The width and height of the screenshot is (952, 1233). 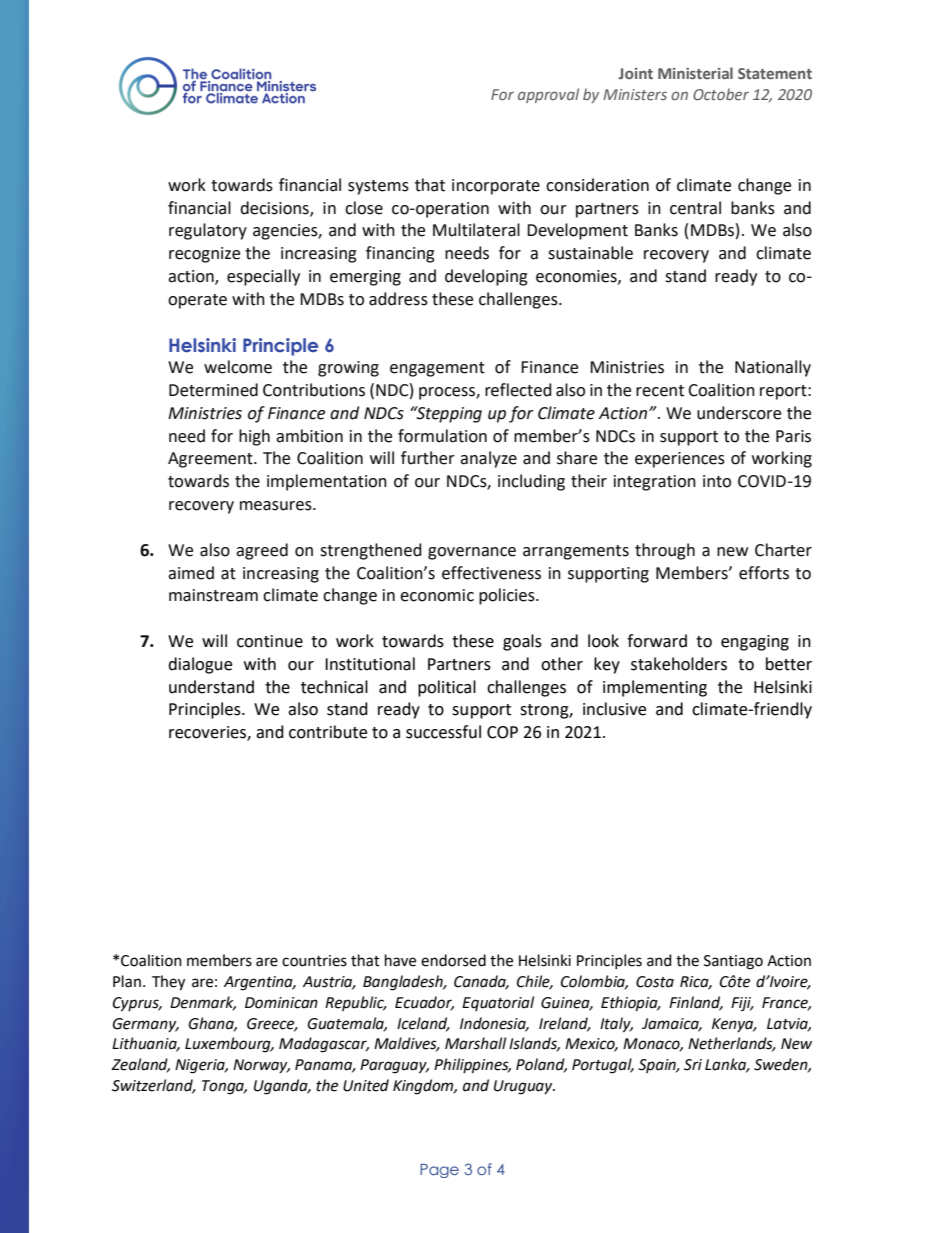 I want to click on Page, so click(x=439, y=1171).
